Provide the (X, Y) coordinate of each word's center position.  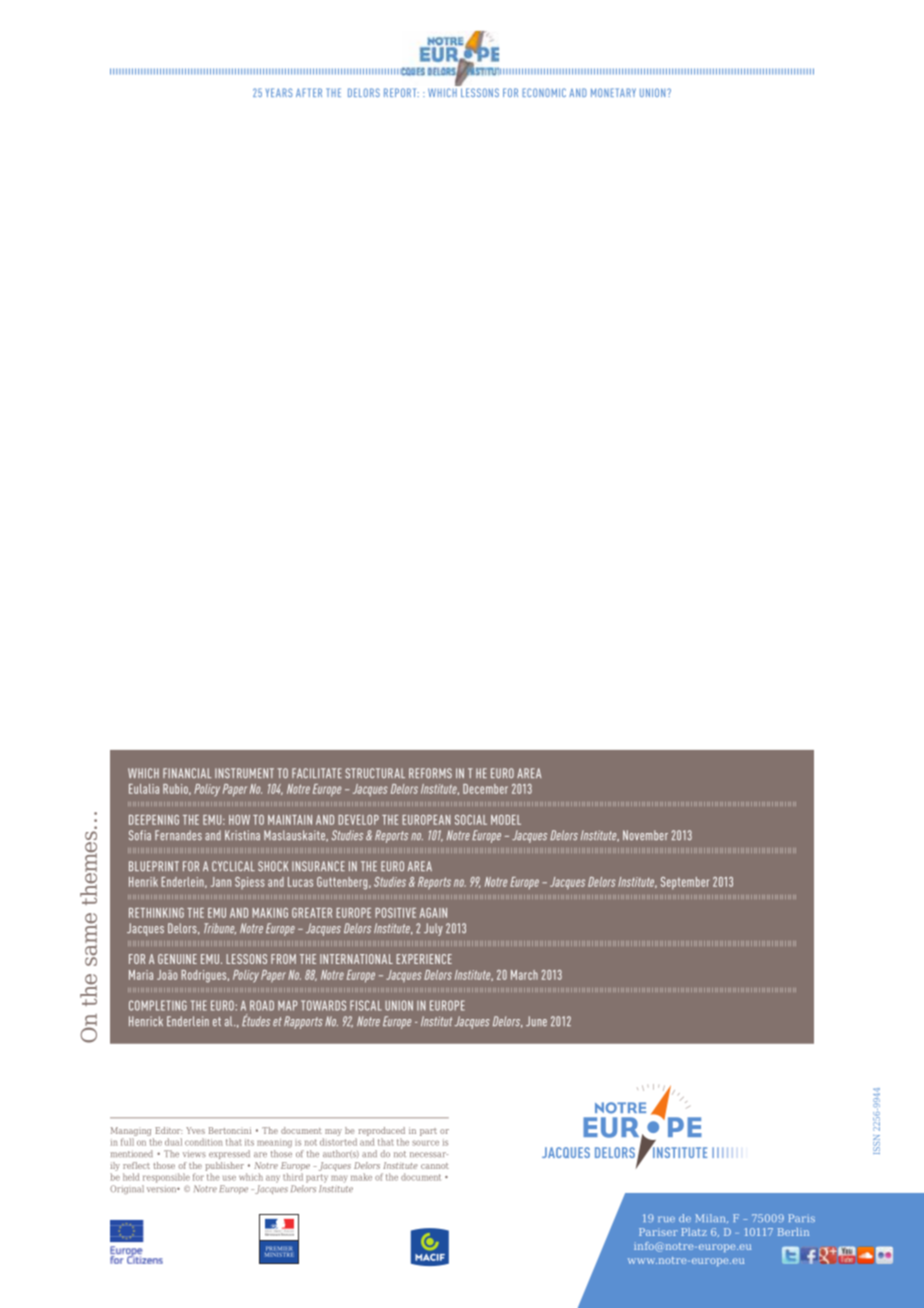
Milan (711, 1218)
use (229, 1178)
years (279, 92)
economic (544, 92)
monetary (613, 92)
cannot (435, 1166)
